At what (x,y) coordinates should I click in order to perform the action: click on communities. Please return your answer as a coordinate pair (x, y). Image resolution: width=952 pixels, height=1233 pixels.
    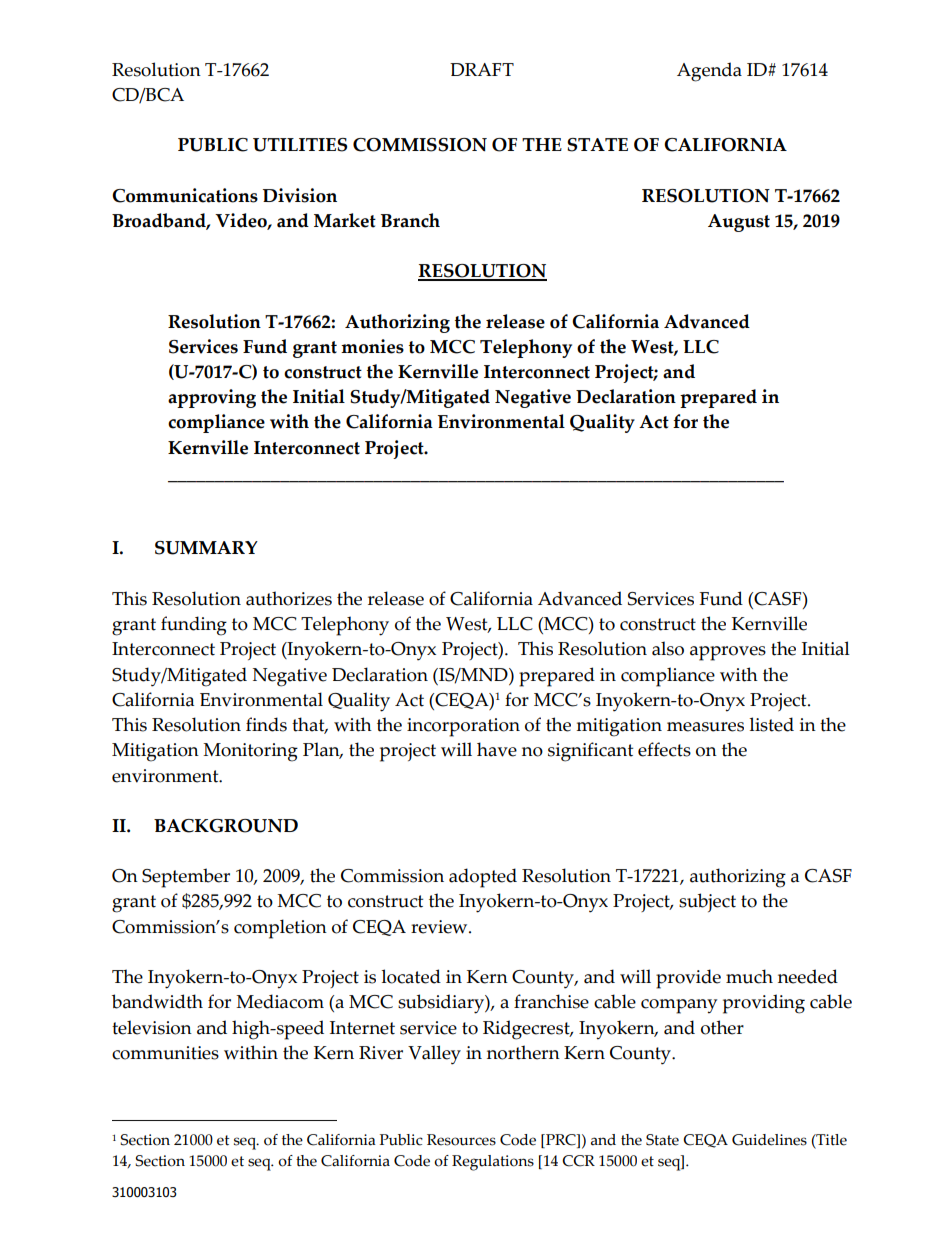
    Looking at the image, I should click on (165, 1053).
